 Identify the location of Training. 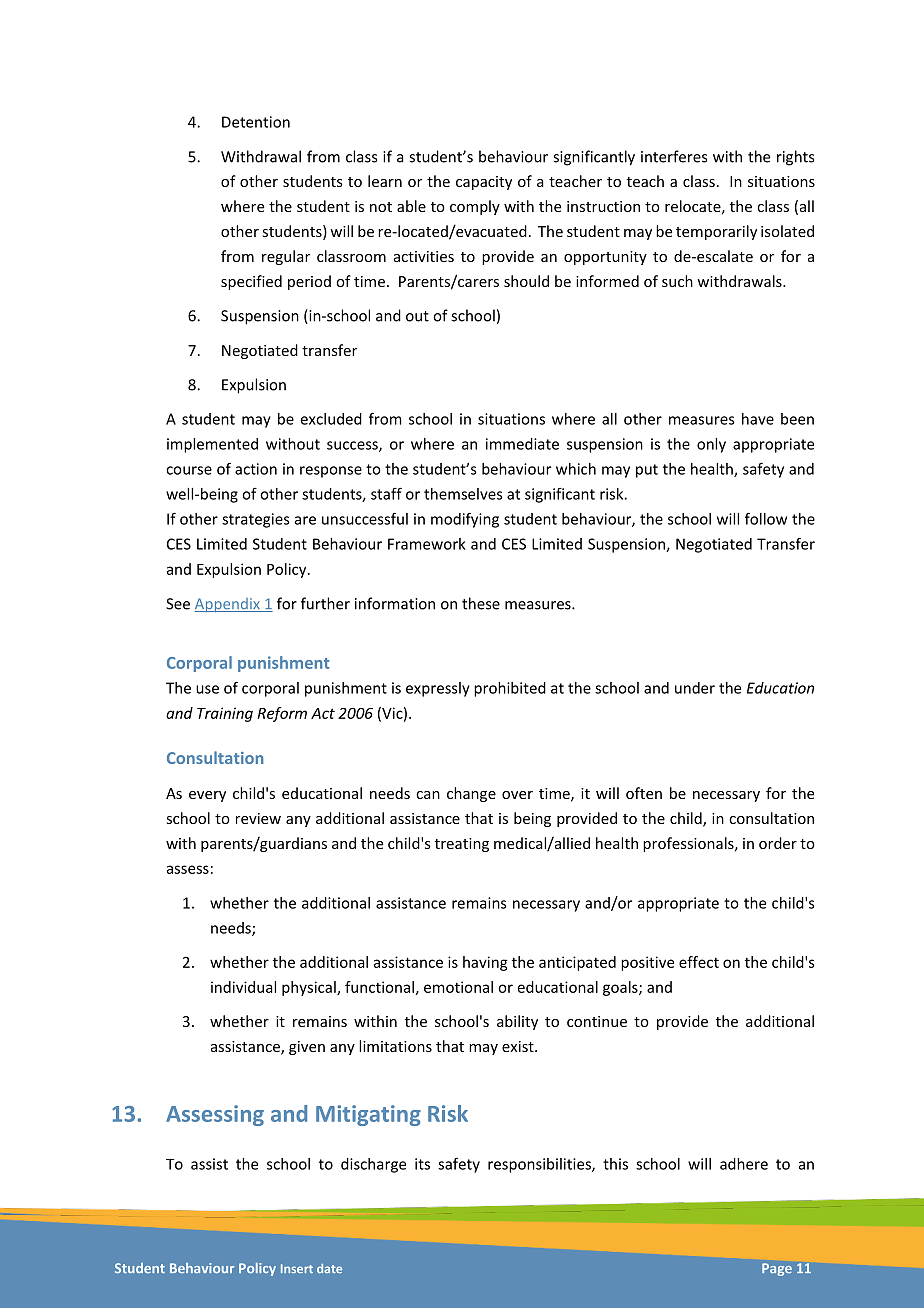
(225, 714).
